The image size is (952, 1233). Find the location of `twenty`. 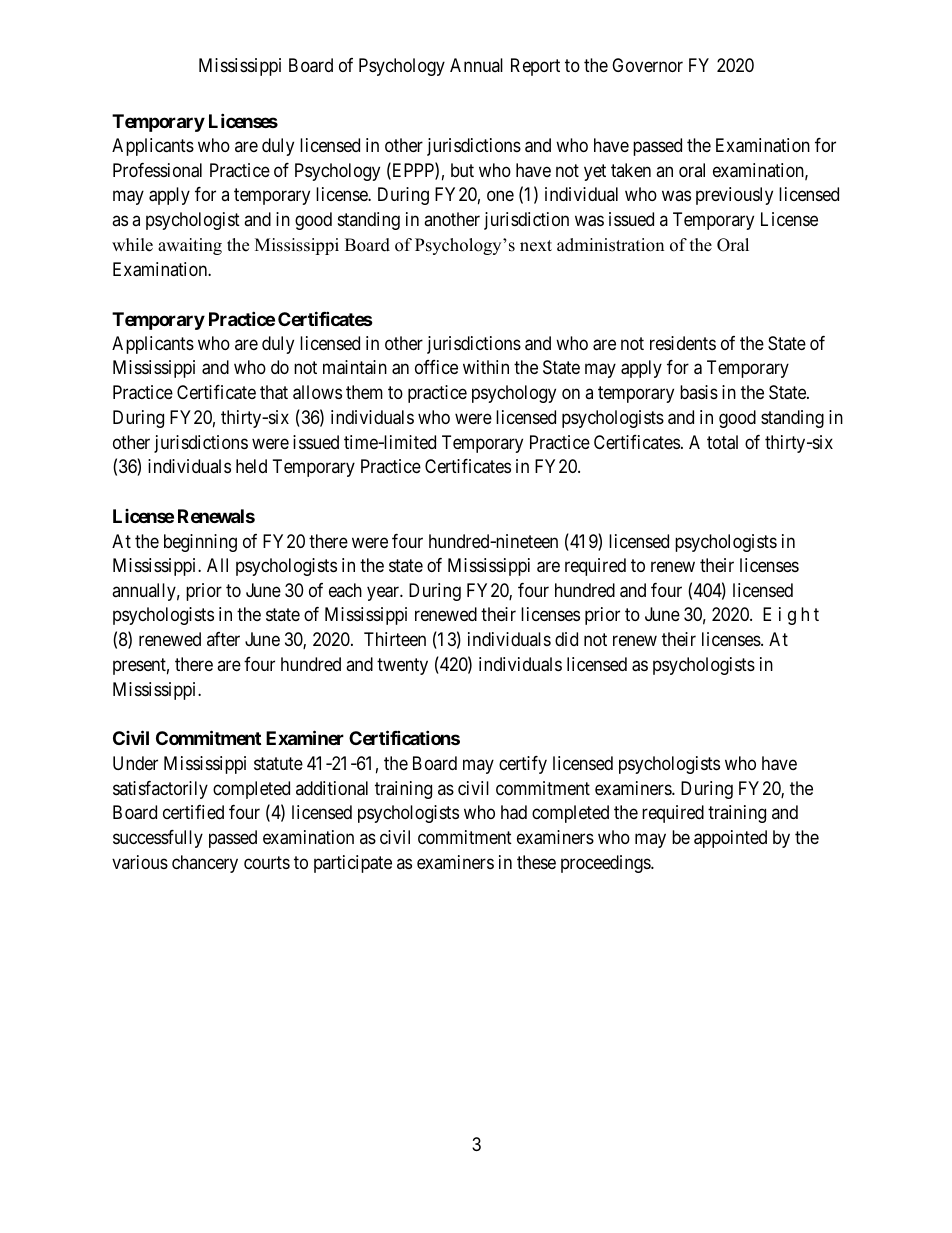

twenty is located at coordinates (402, 666).
